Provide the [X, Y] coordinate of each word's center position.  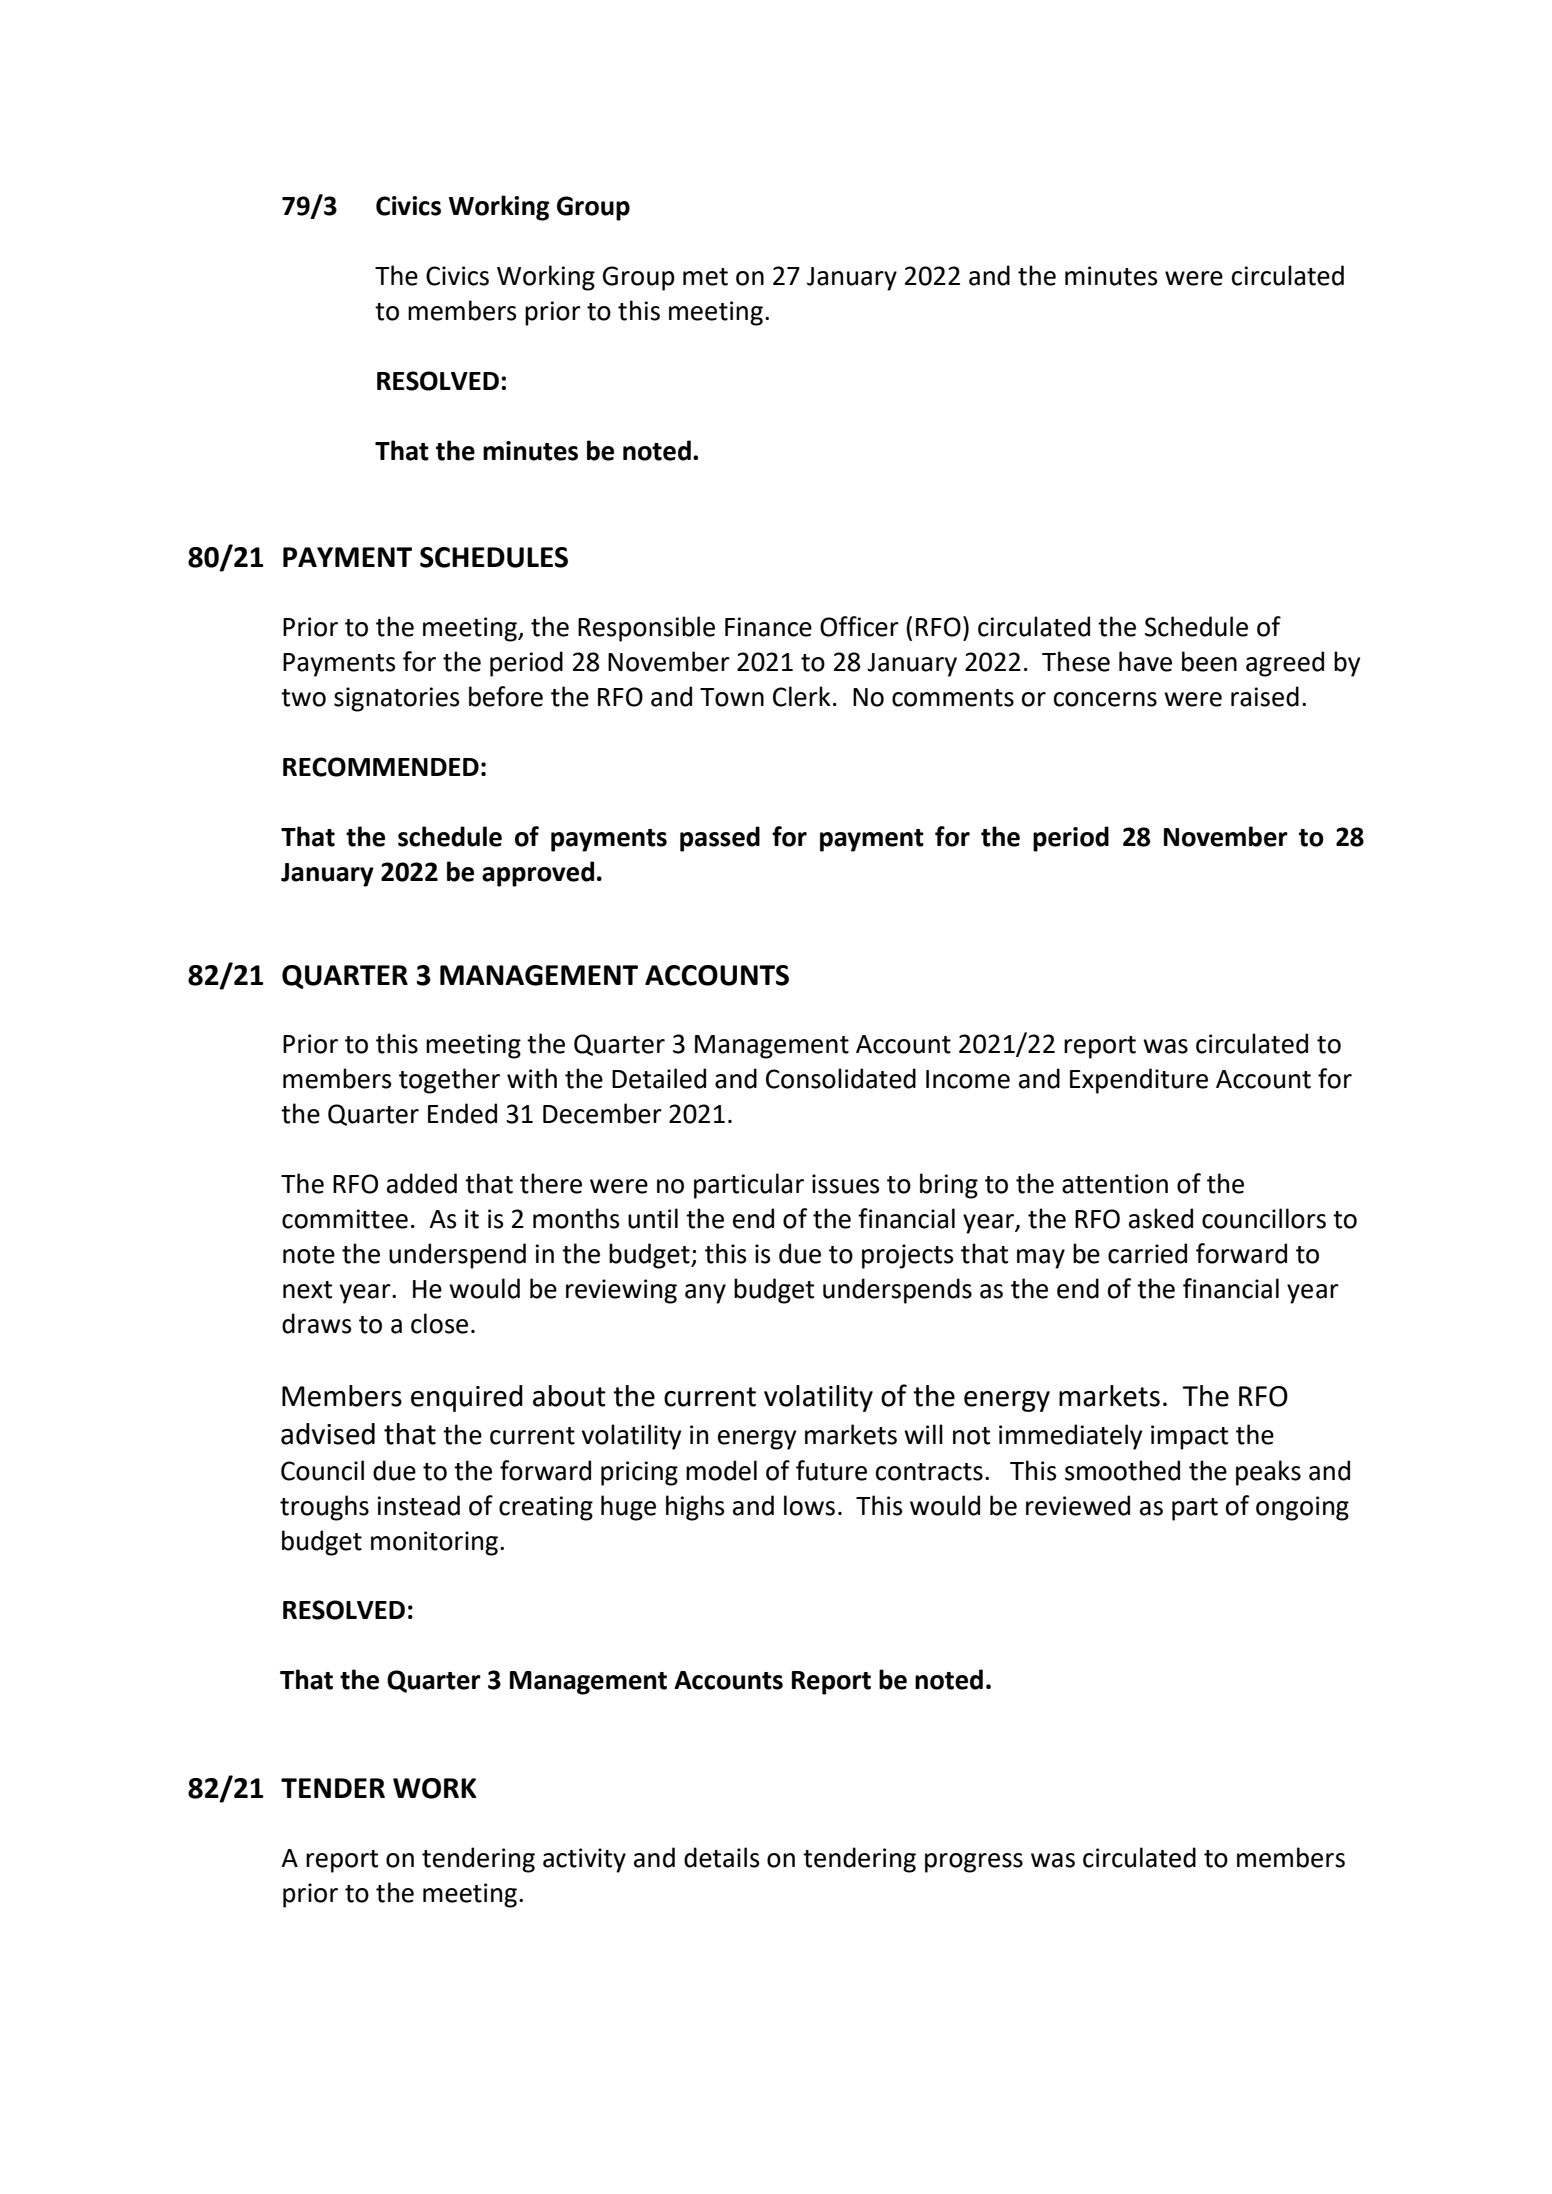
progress [974, 1863]
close [439, 1323]
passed [720, 839]
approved [538, 874]
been [1209, 661]
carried [1147, 1253]
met [705, 277]
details [722, 1857]
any [705, 1294]
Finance [768, 627]
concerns [1105, 699]
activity [584, 1860]
